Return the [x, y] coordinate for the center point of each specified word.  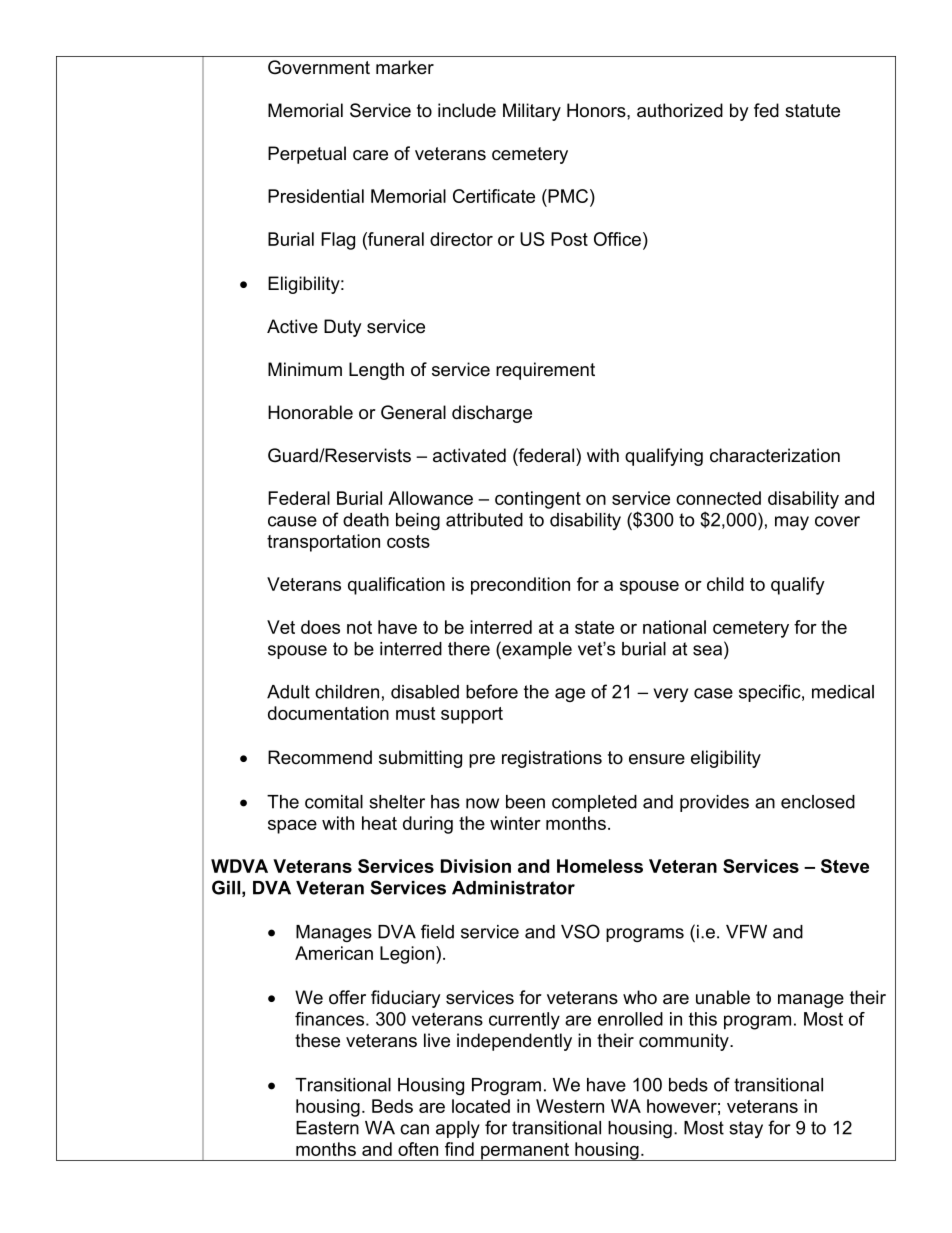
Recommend [320, 757]
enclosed [818, 802]
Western [570, 1106]
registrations [552, 759]
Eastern [327, 1128]
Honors [597, 110]
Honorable [310, 412]
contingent [538, 500]
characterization [775, 455]
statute [812, 111]
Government [319, 67]
